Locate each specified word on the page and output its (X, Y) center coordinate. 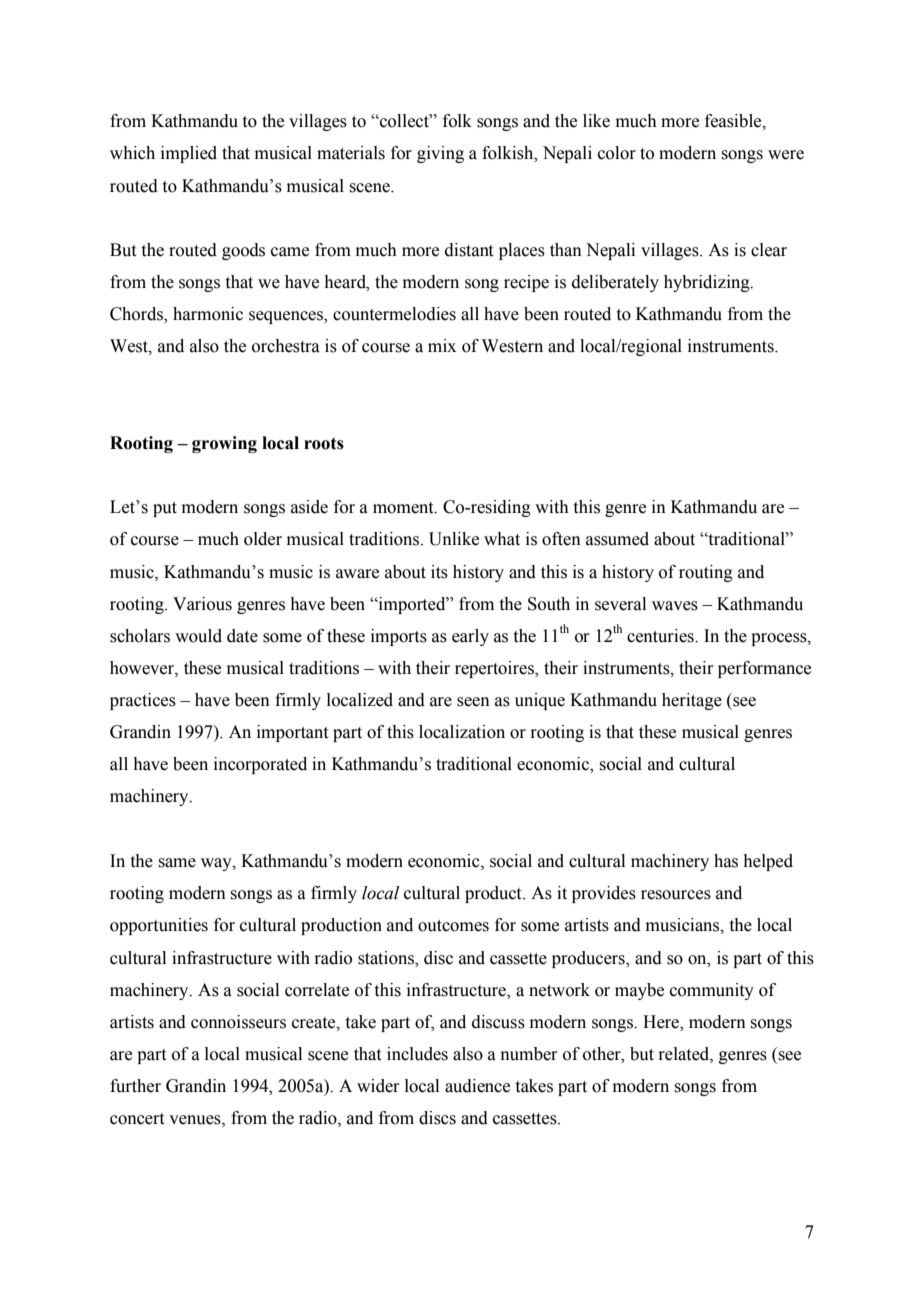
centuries (661, 636)
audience (477, 1086)
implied (189, 154)
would (198, 636)
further (135, 1086)
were (786, 155)
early (470, 637)
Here (662, 1022)
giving (440, 154)
